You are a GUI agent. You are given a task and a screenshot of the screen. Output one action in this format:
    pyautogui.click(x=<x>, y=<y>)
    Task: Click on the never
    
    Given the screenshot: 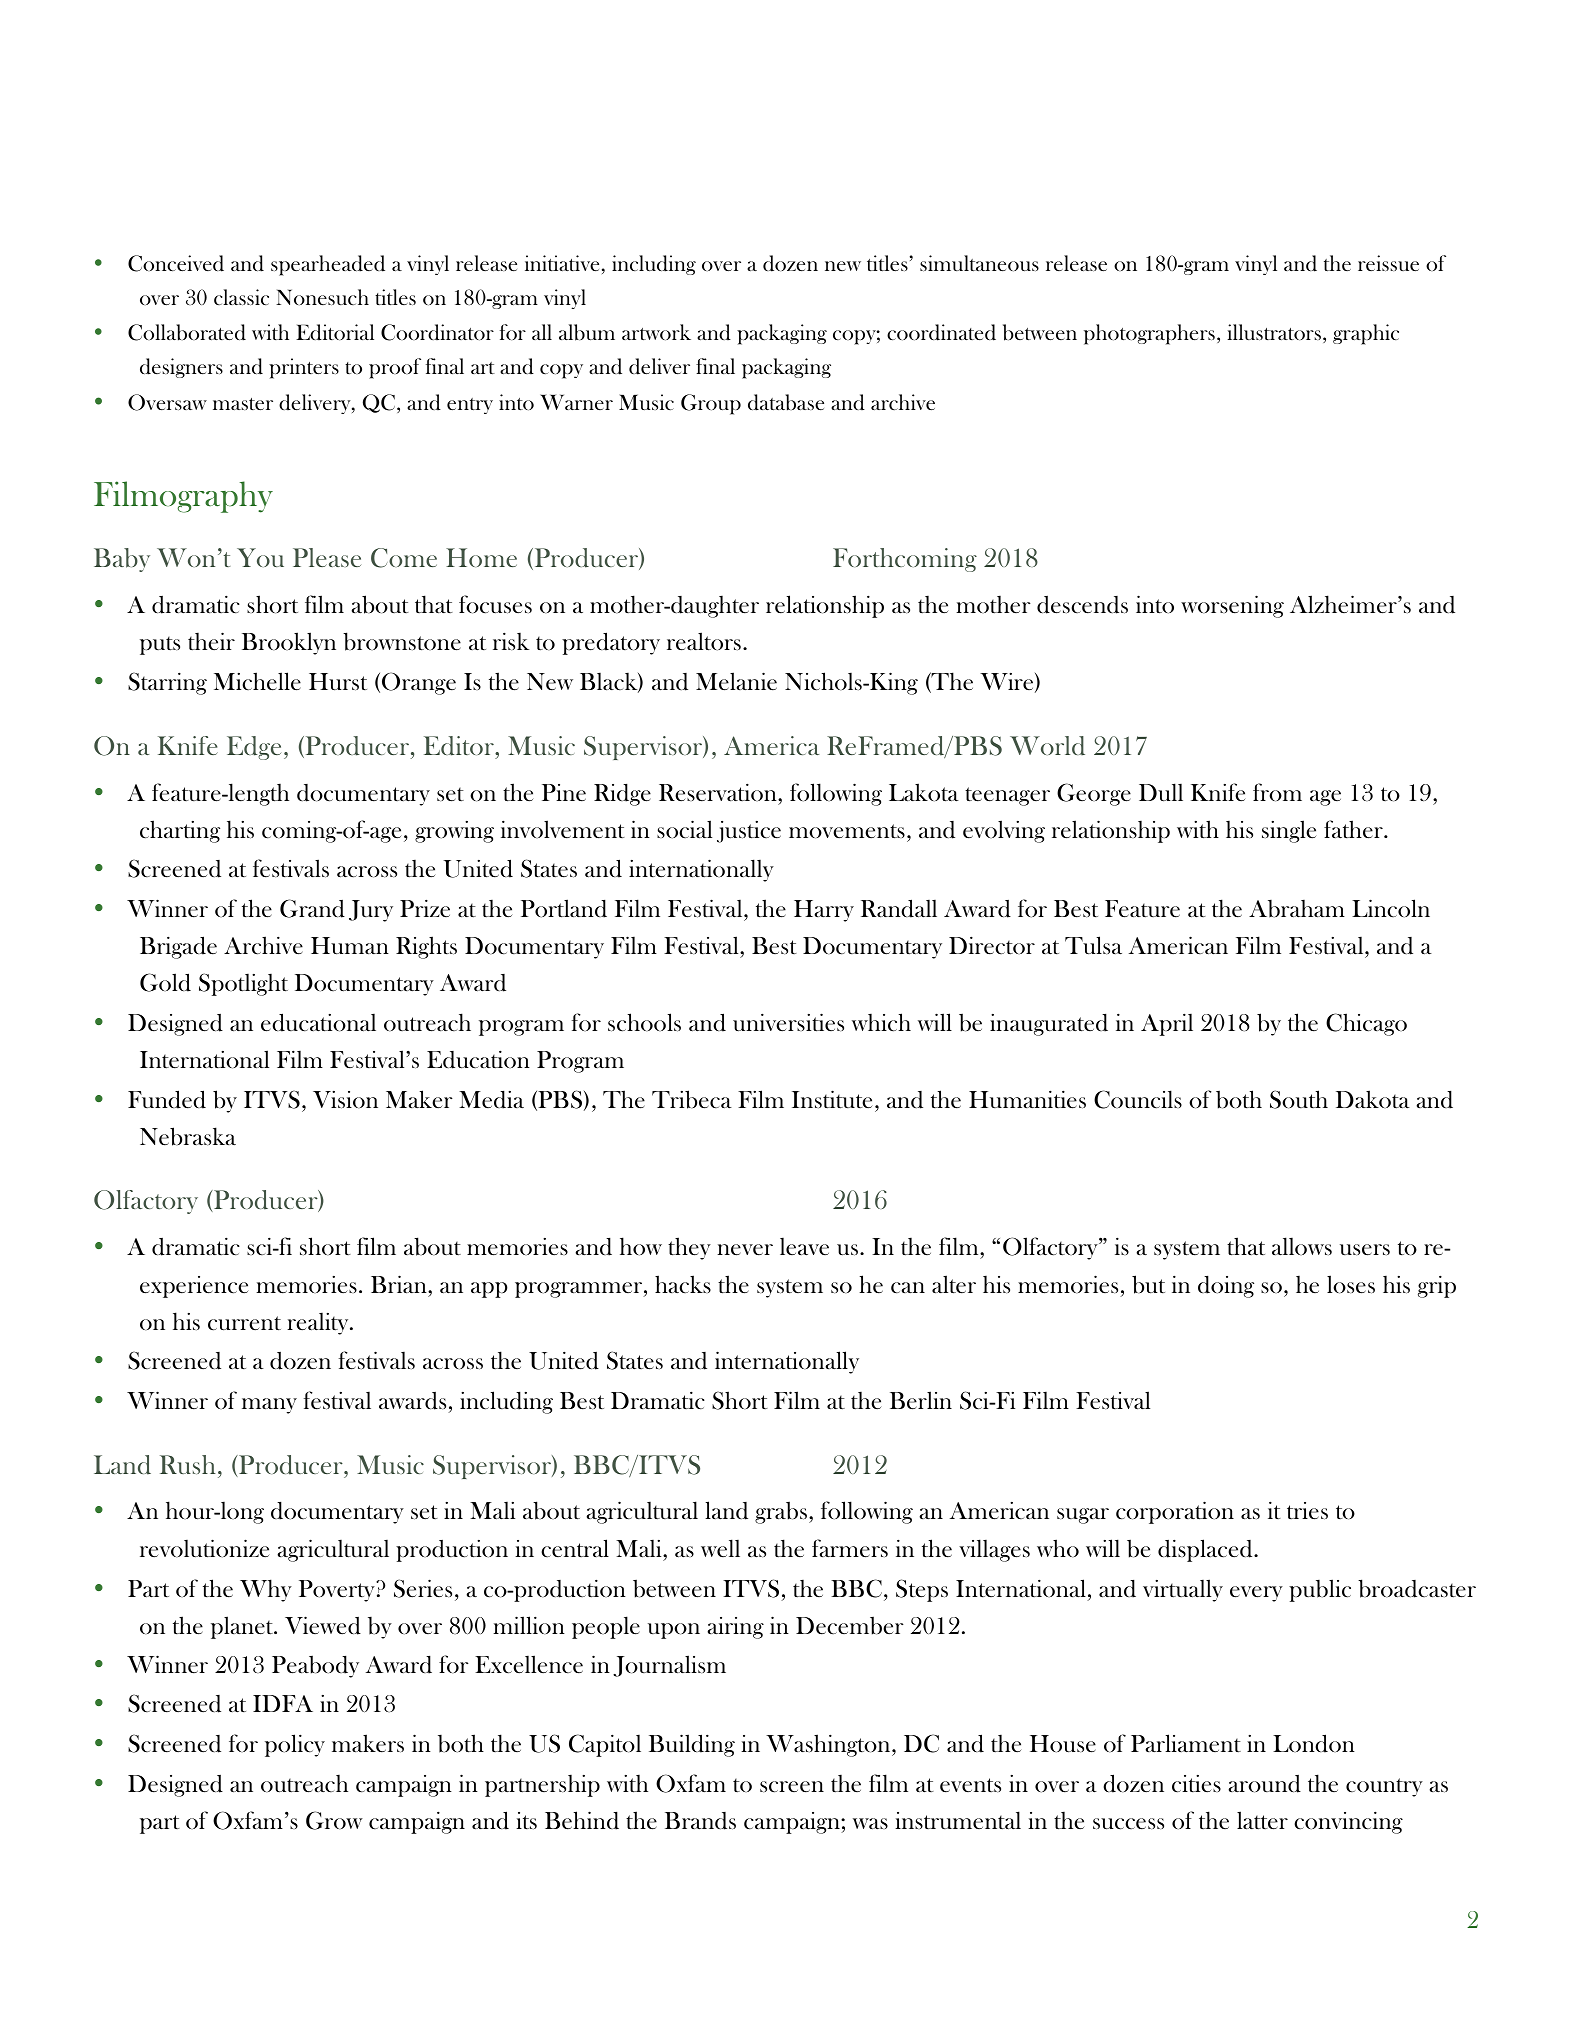 What is the action you would take?
    pyautogui.click(x=745, y=1250)
